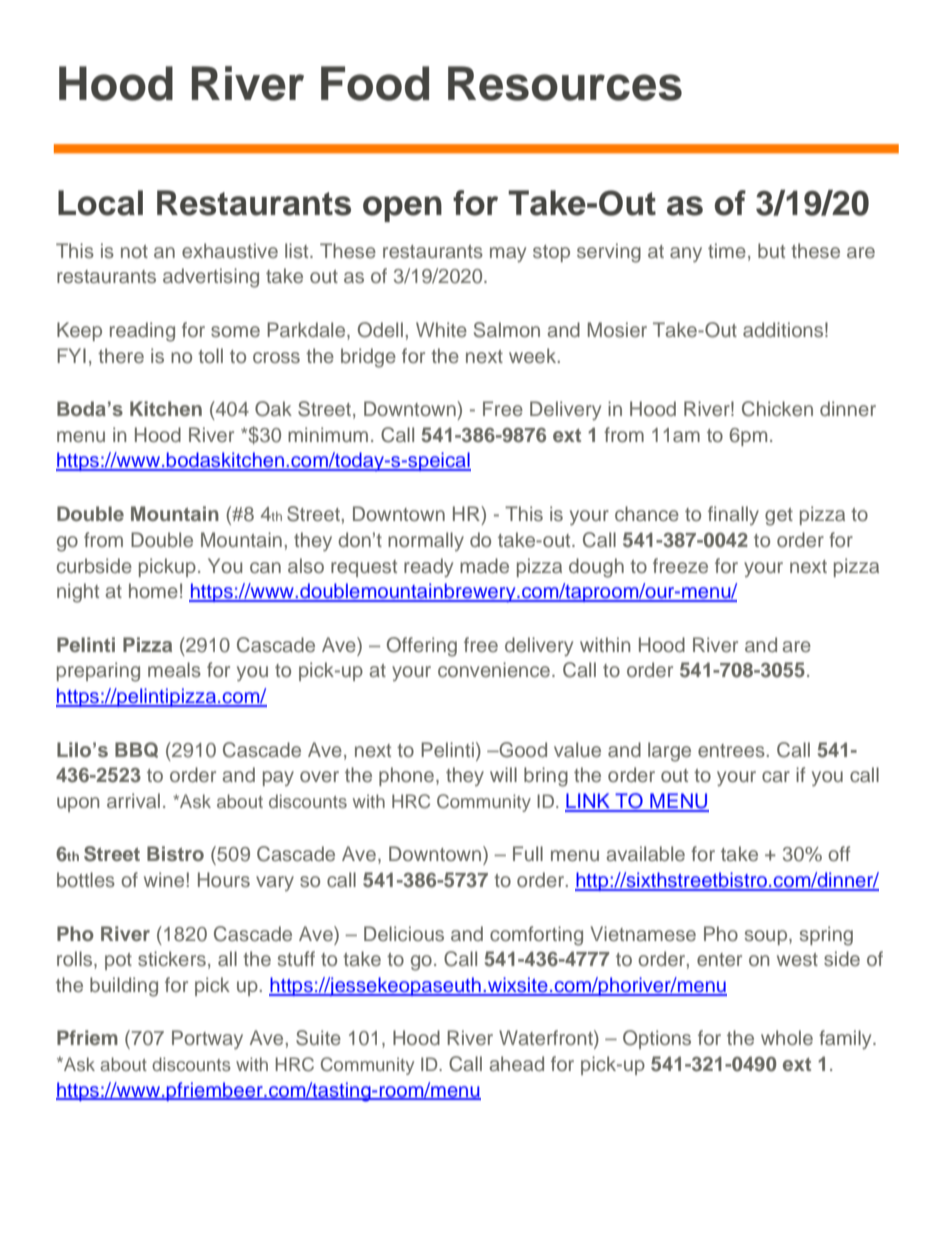  I want to click on get, so click(779, 517).
